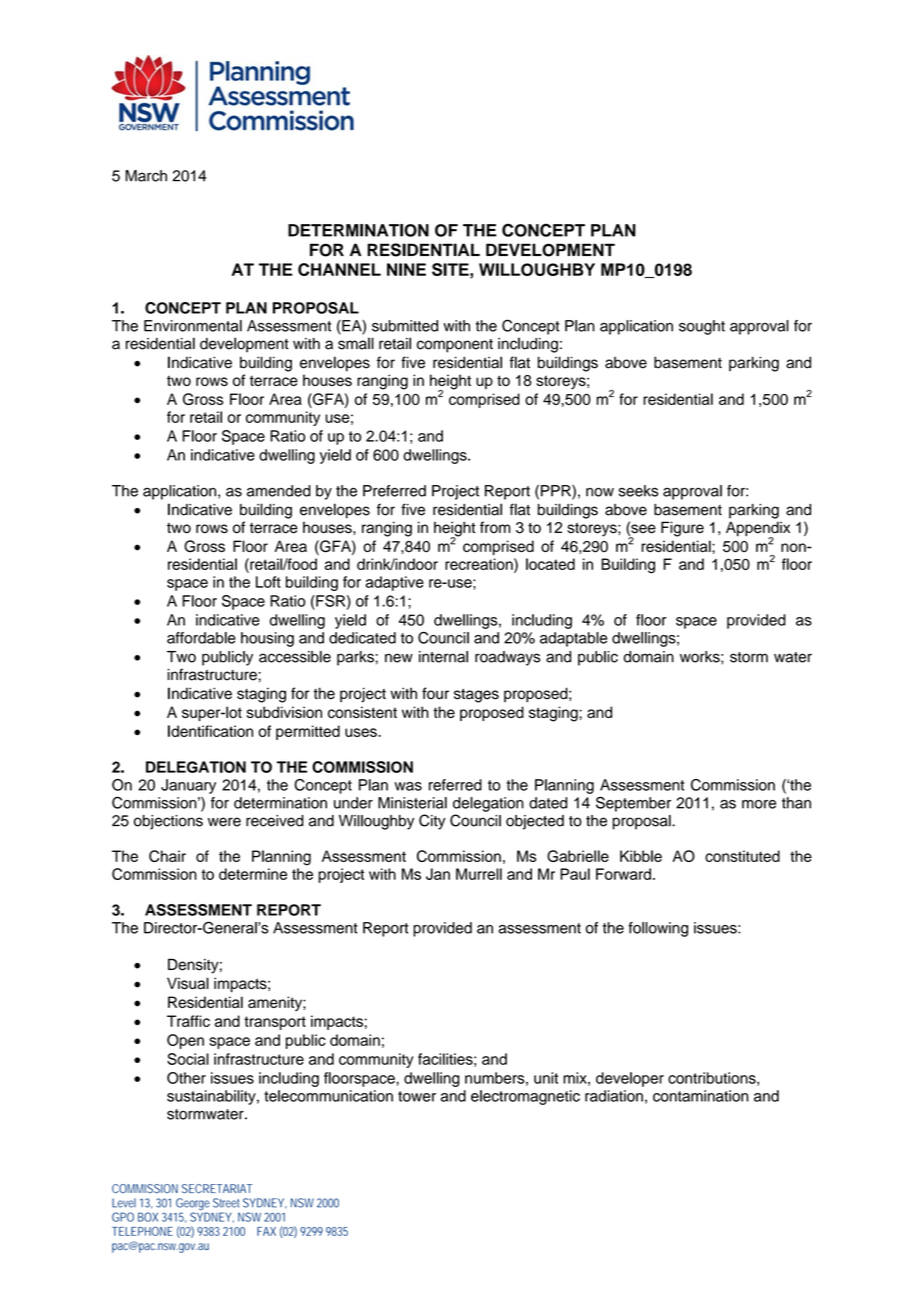  I want to click on contamination, so click(700, 1096).
